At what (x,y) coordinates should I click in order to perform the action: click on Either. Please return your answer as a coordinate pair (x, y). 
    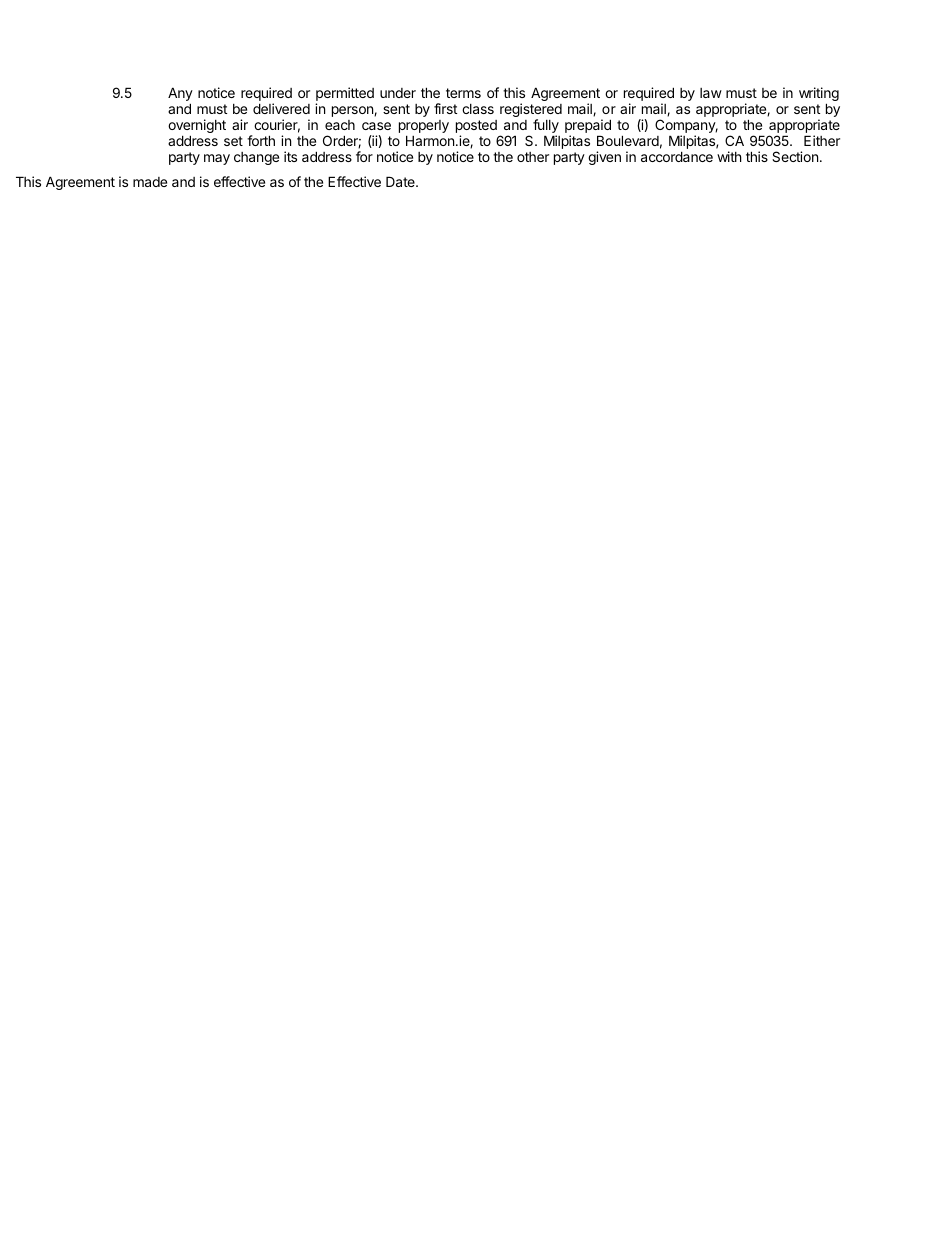
    Looking at the image, I should click on (822, 140).
